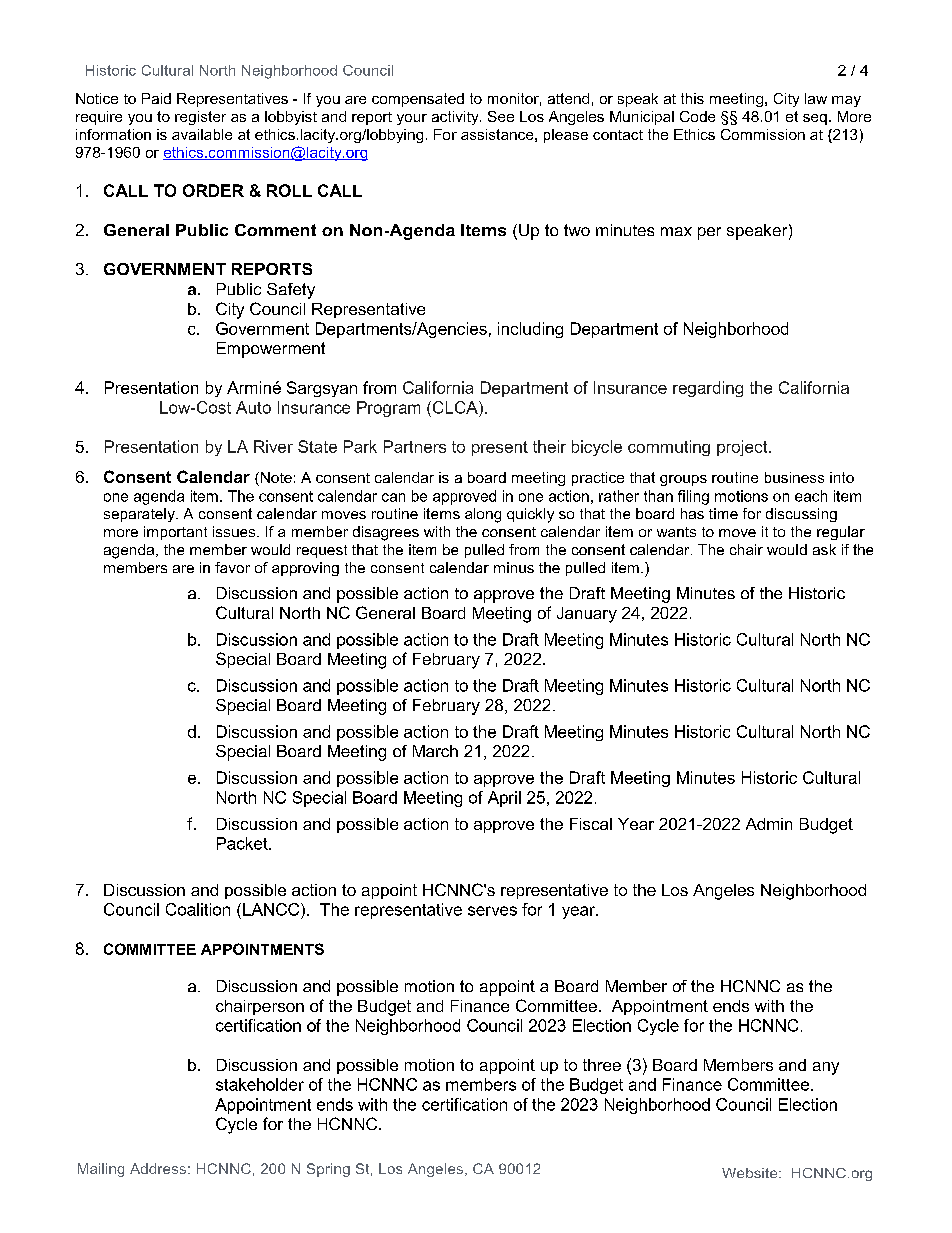 This screenshot has height=1233, width=952. Describe the element at coordinates (328, 1170) in the screenshot. I see `Spring` at that location.
